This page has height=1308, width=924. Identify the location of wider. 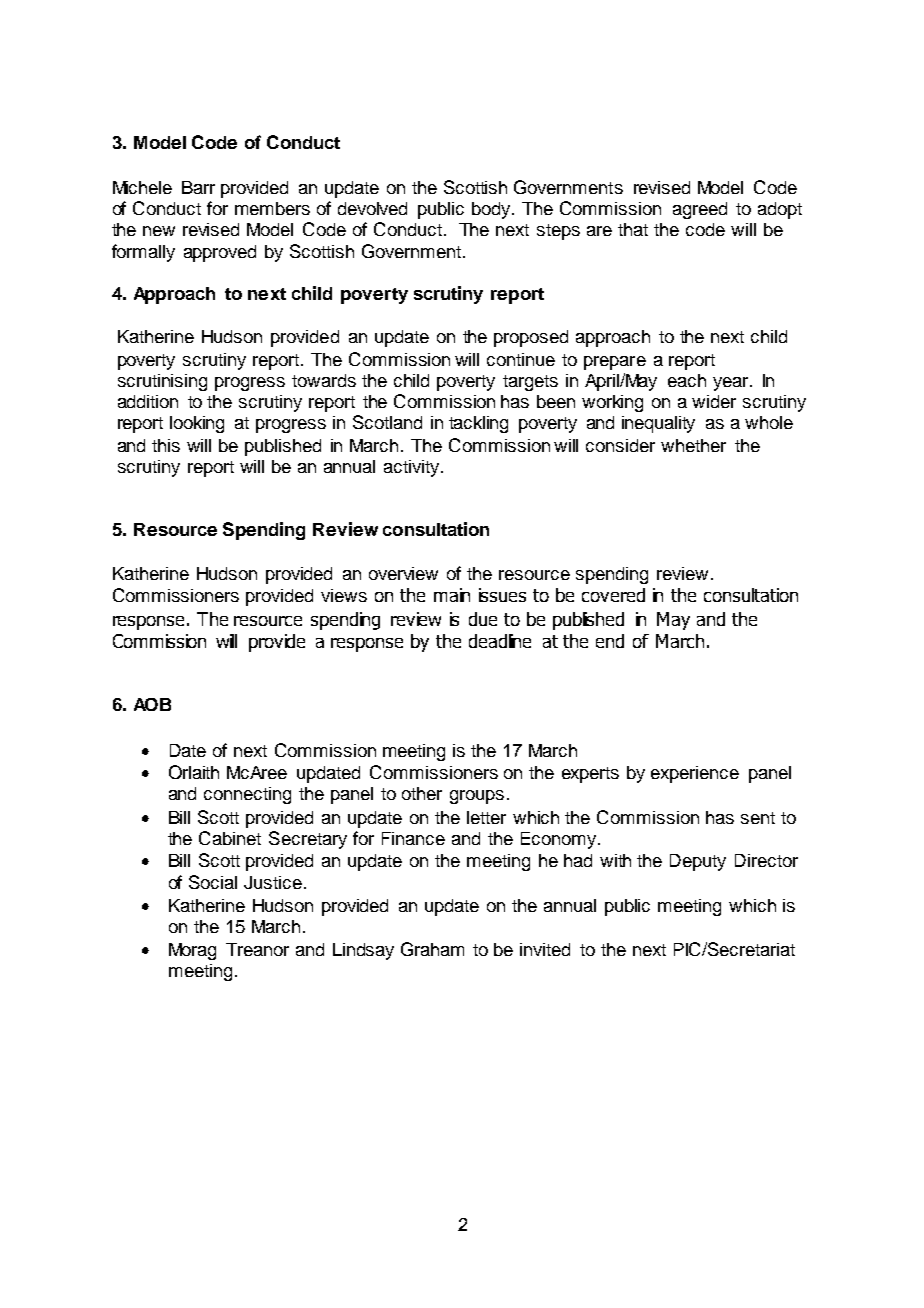
(714, 401).
